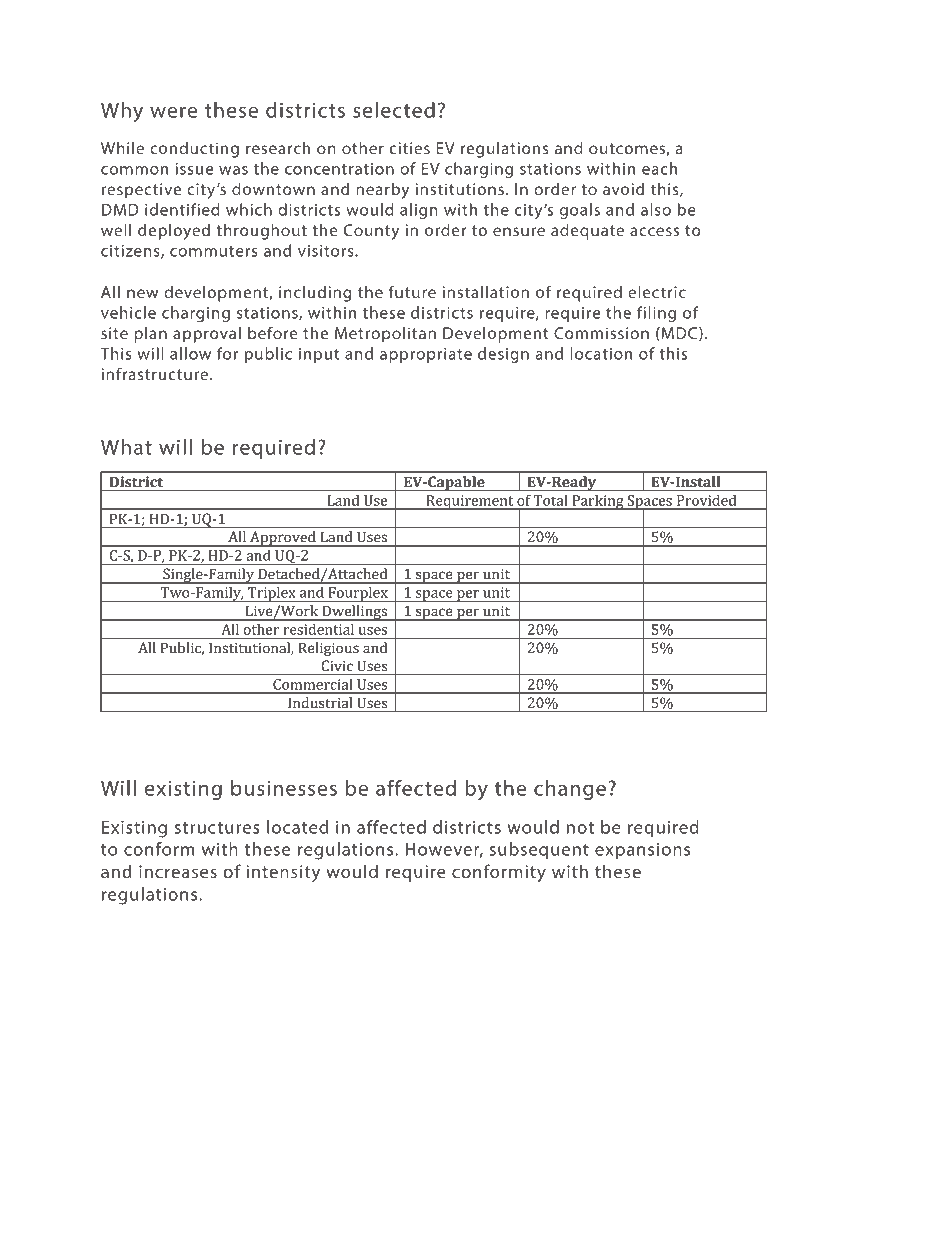 Image resolution: width=952 pixels, height=1233 pixels. What do you see at coordinates (412, 291) in the document?
I see `future` at bounding box center [412, 291].
